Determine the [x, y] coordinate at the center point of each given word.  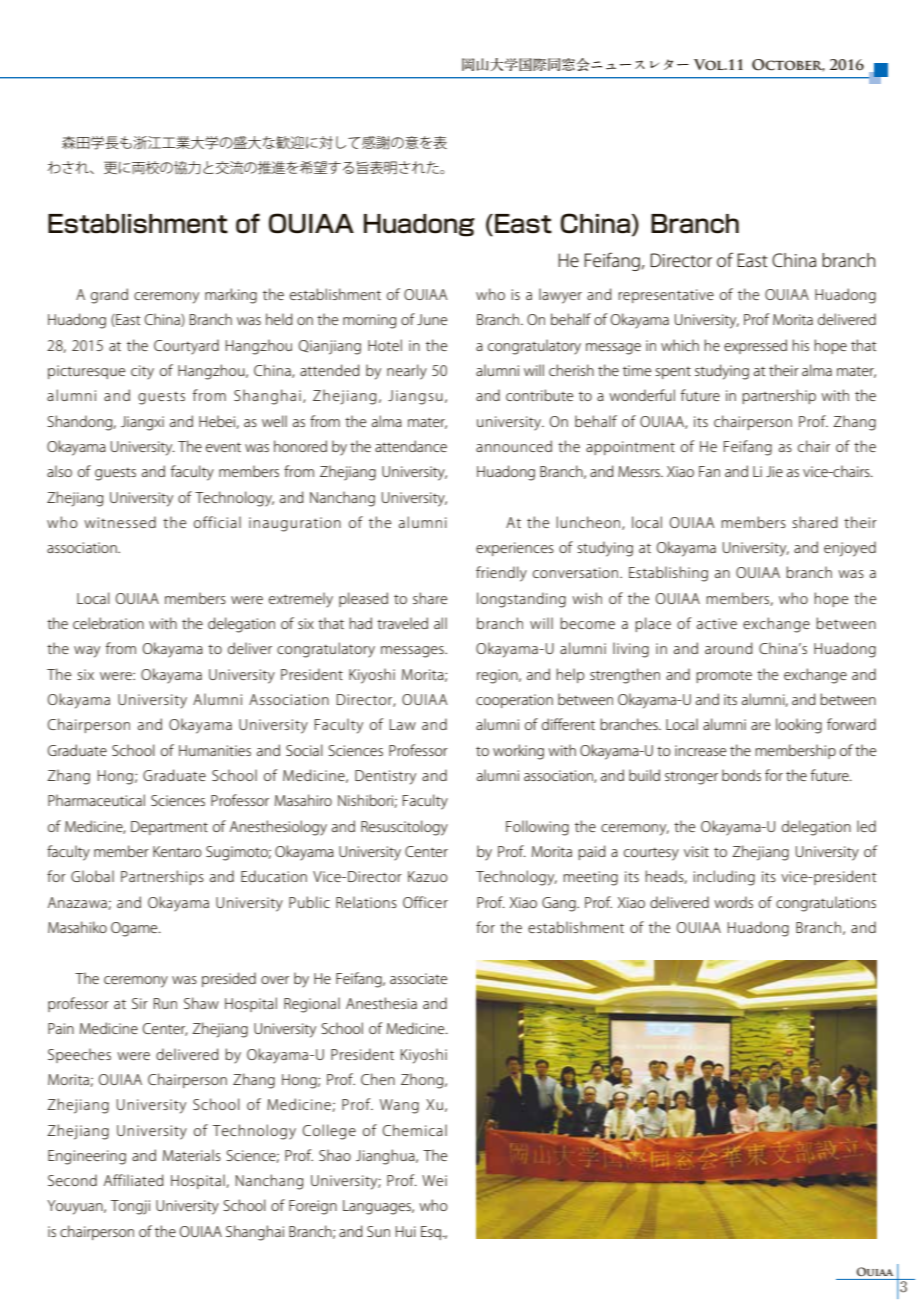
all [440, 623]
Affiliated [134, 1180]
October [788, 65]
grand [109, 296]
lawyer [560, 296]
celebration [108, 623]
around [729, 648]
